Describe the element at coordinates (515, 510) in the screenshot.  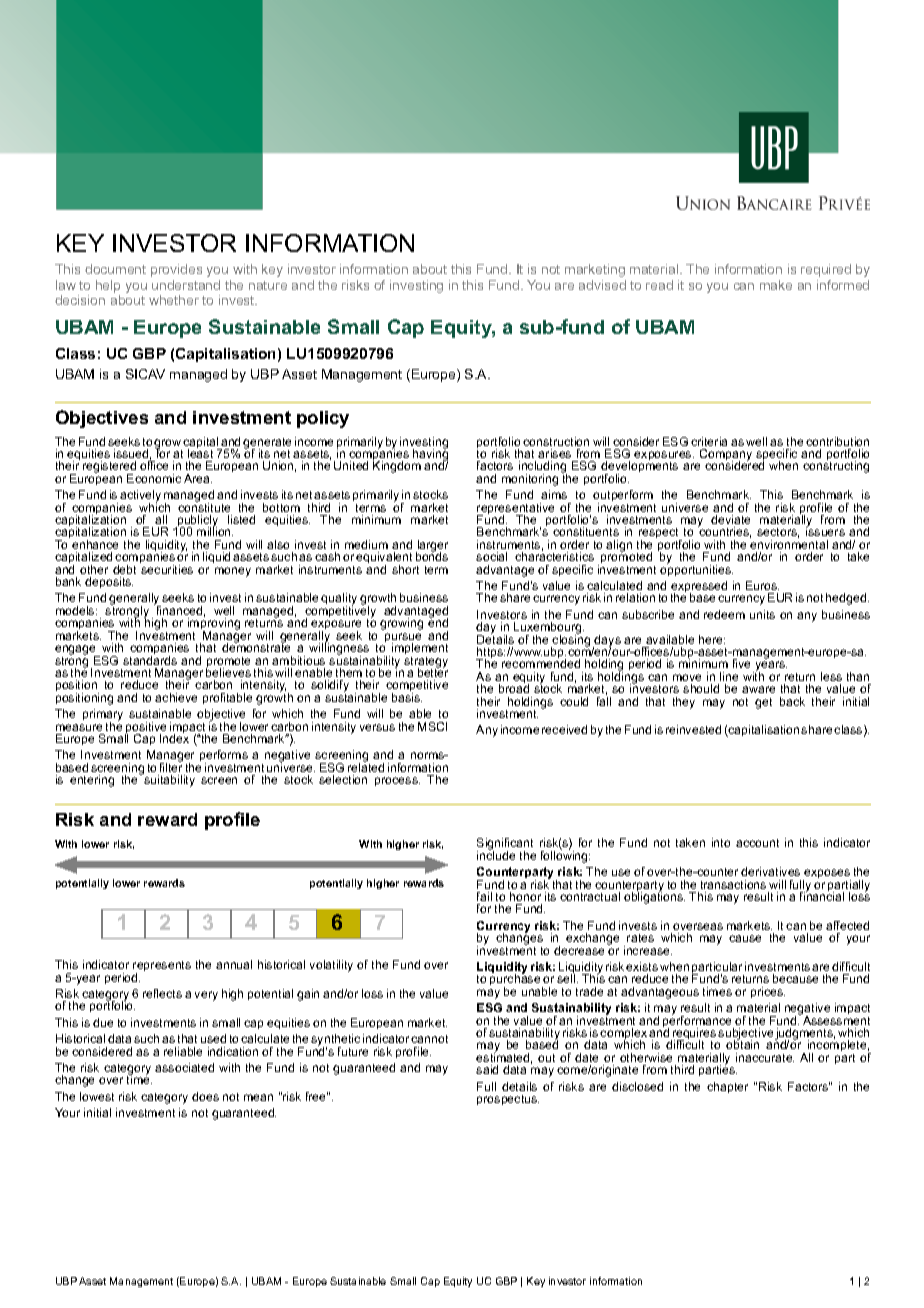
I see `representative` at that location.
